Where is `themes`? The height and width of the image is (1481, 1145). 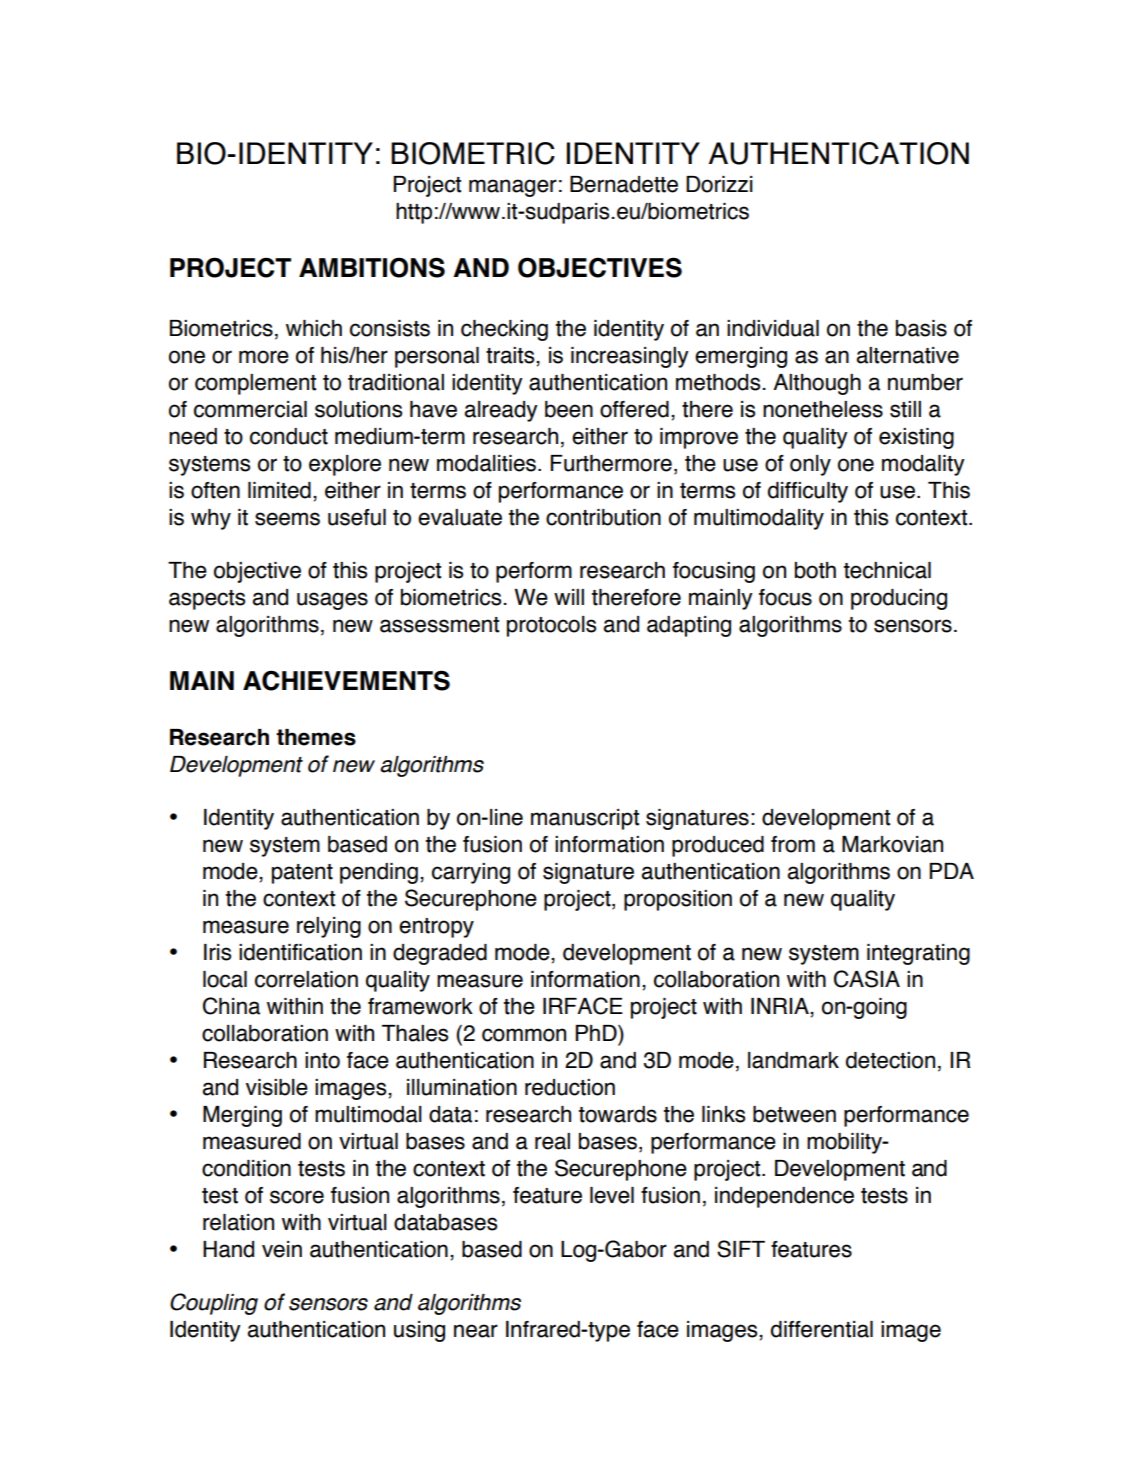 themes is located at coordinates (316, 737).
